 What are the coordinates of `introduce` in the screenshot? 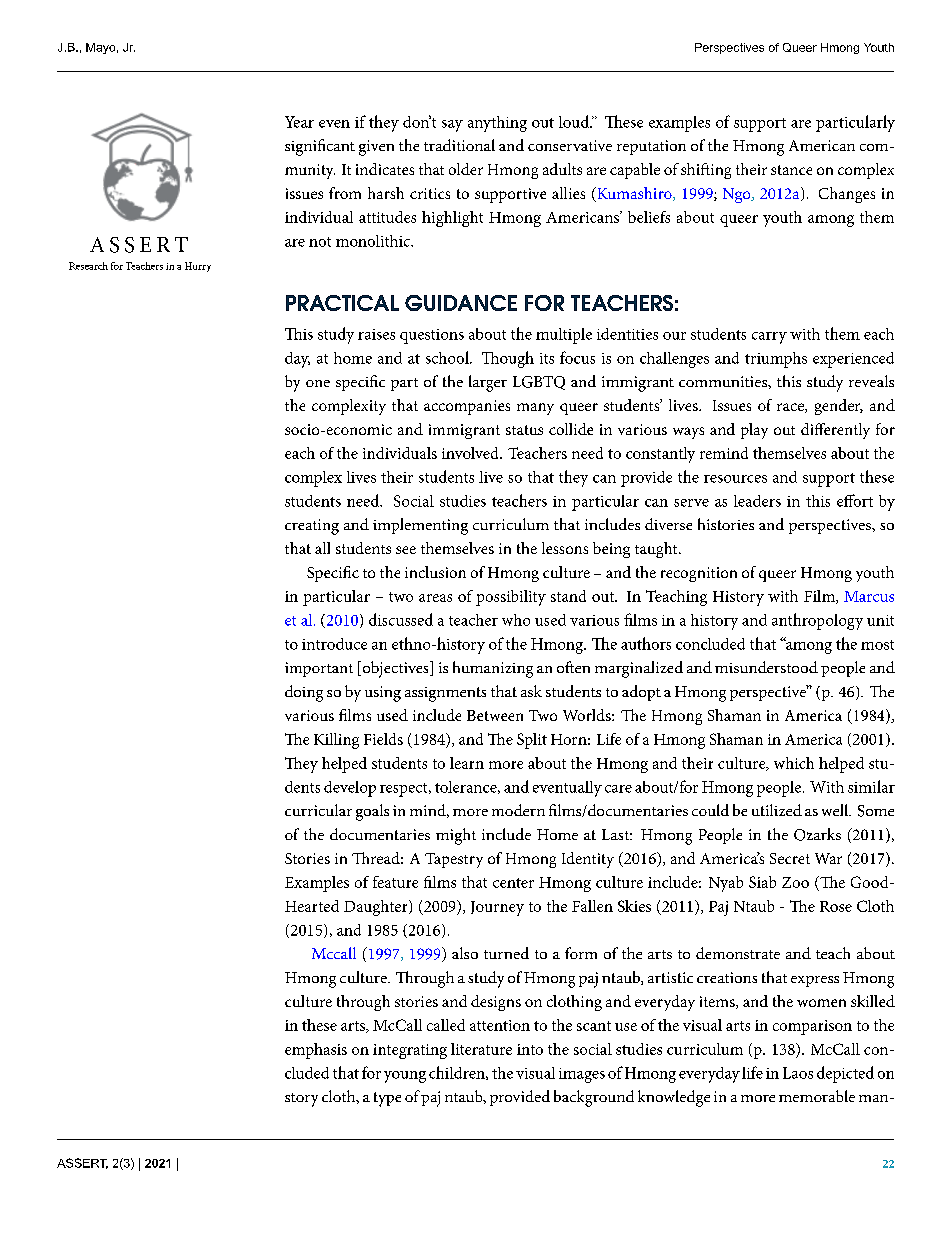 It's located at (334, 644).
